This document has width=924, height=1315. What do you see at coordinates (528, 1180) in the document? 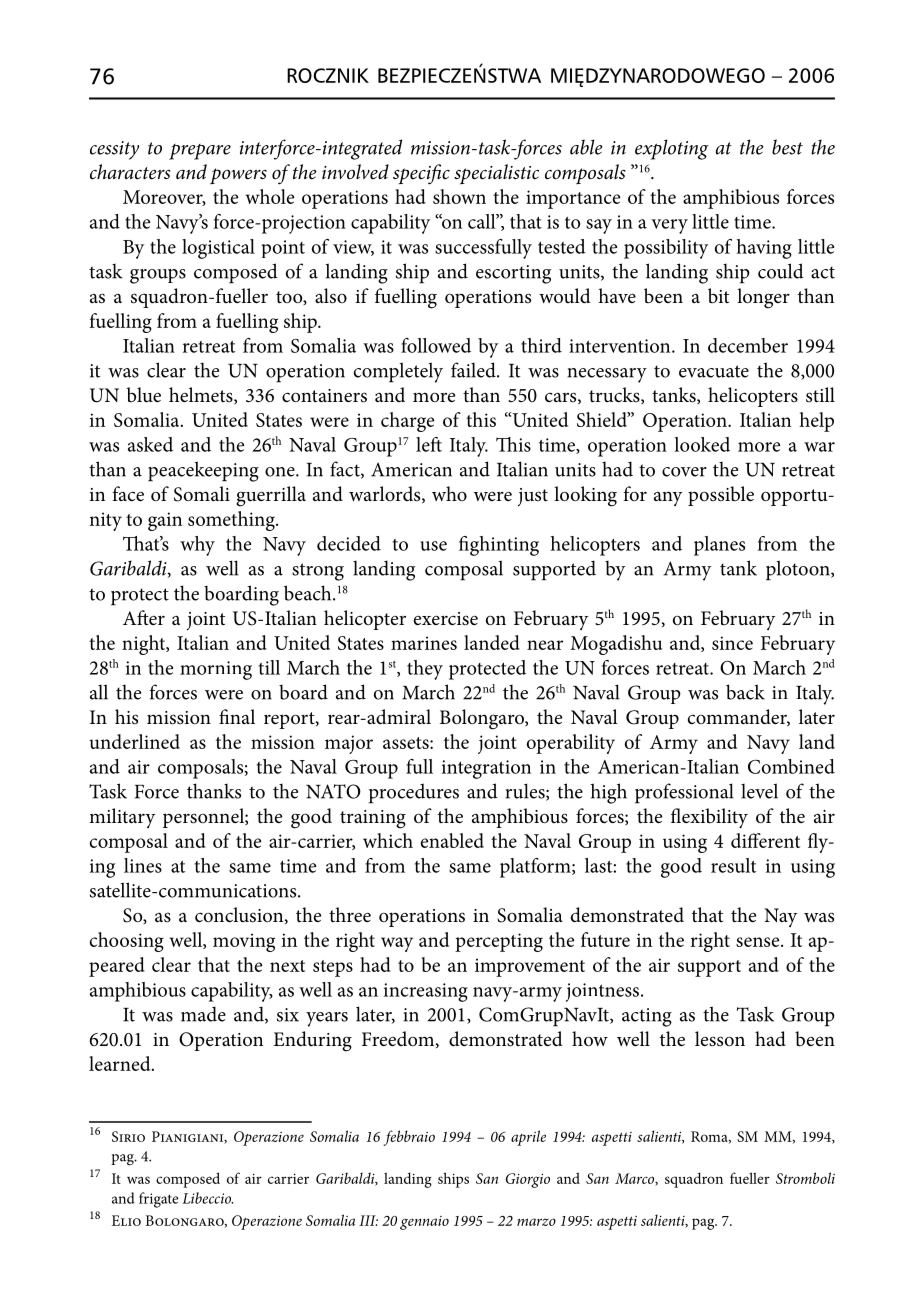
I see `Giorgio` at bounding box center [528, 1180].
